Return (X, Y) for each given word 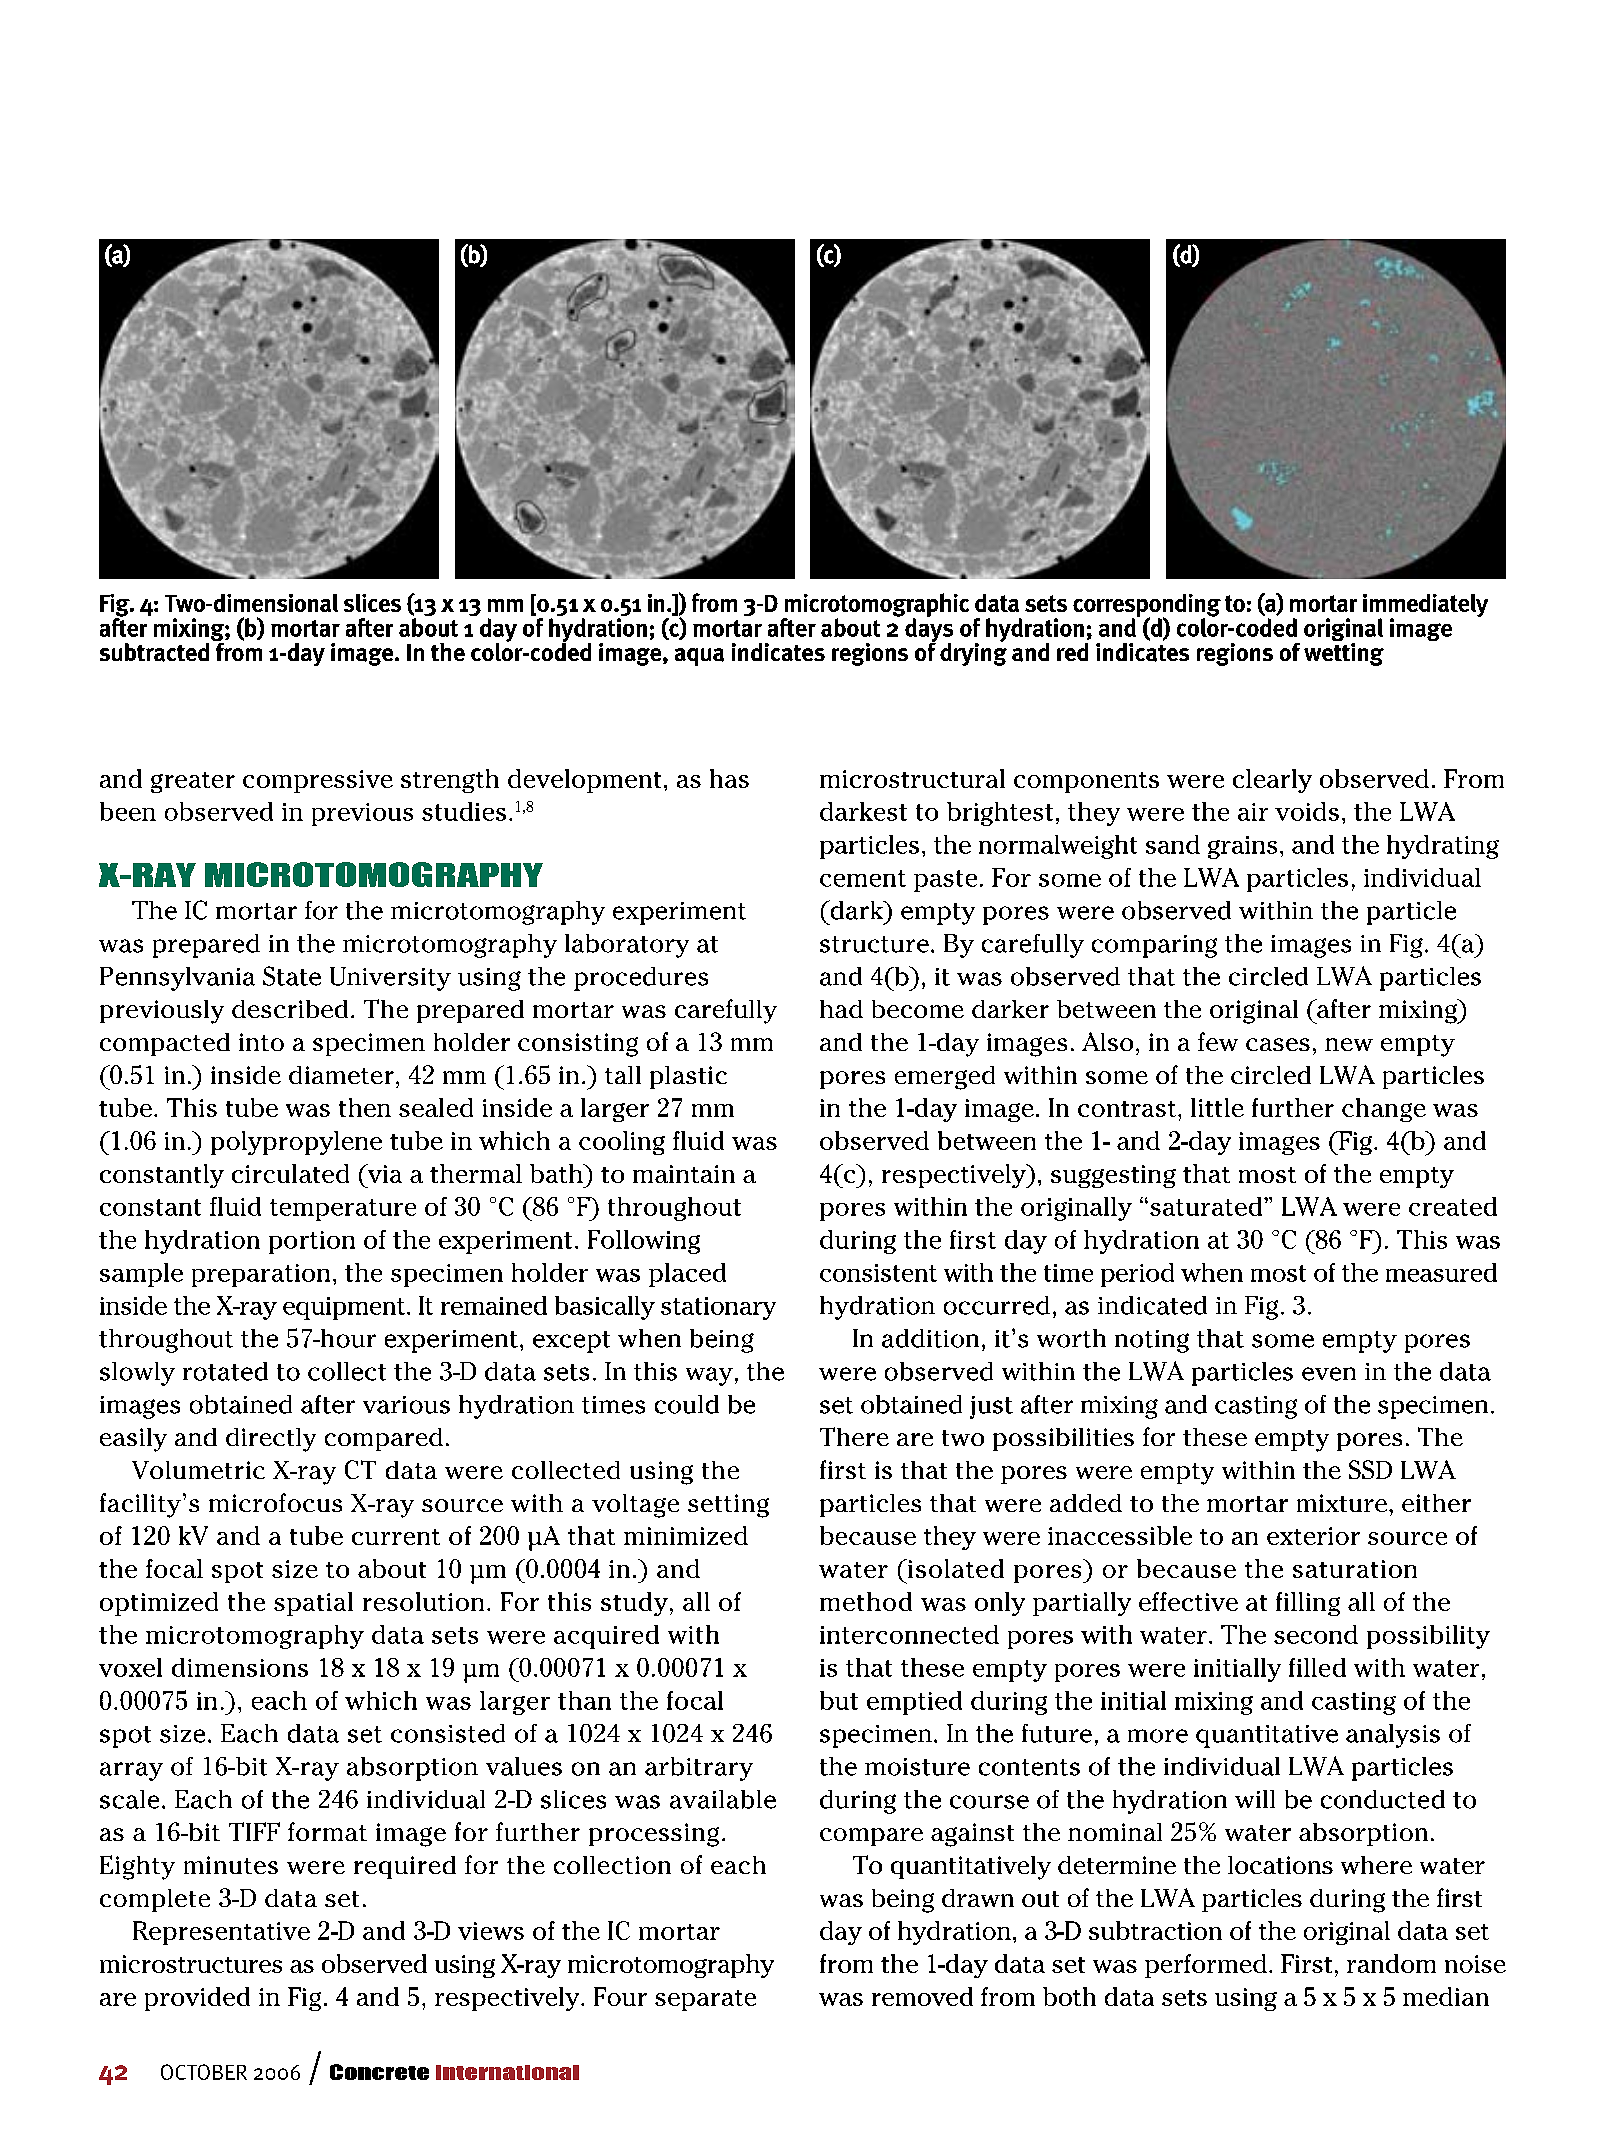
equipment (345, 1308)
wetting (1344, 653)
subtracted (154, 652)
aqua (699, 657)
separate (705, 2000)
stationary (718, 1308)
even (1329, 1374)
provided (197, 1999)
